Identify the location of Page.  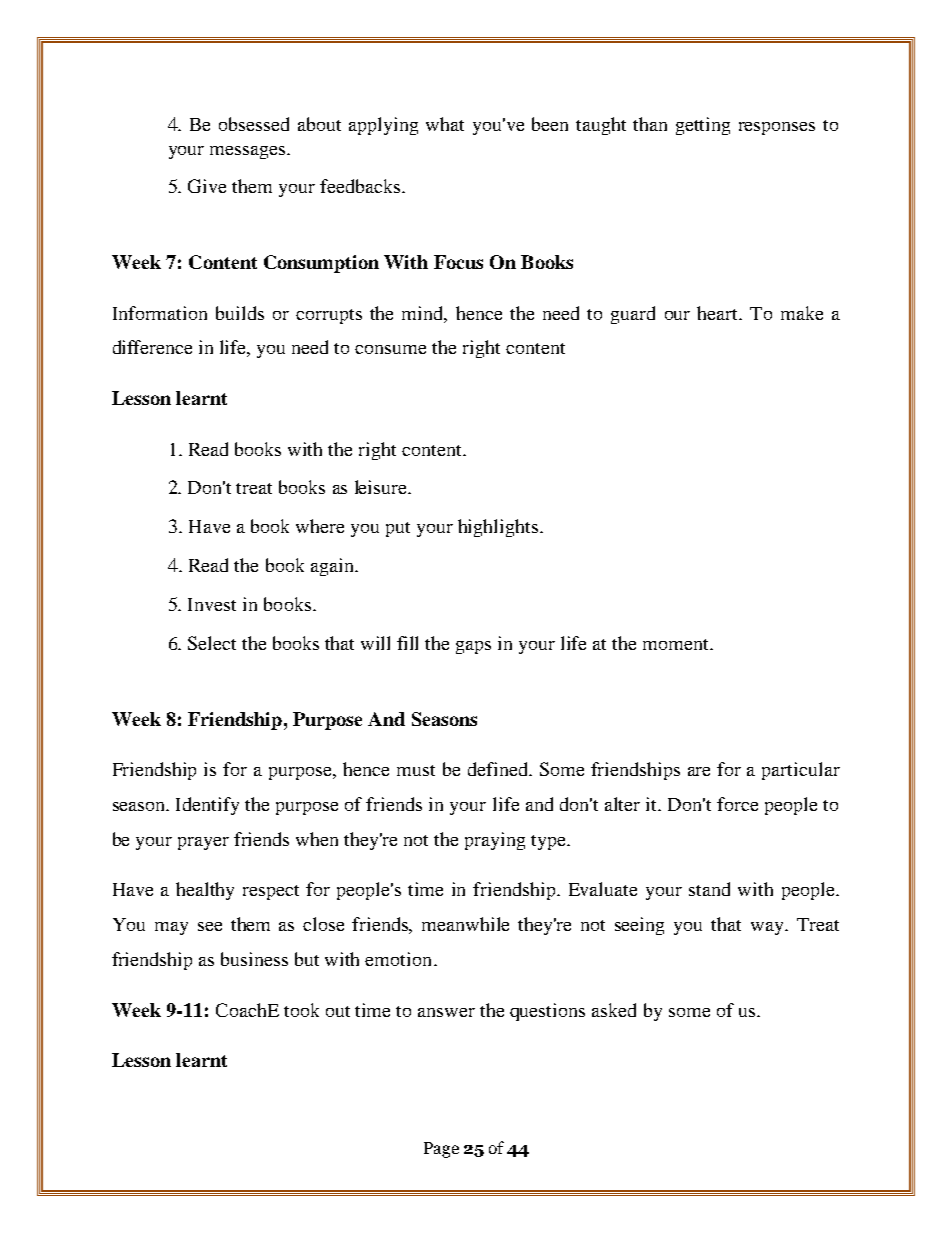
(441, 1150).
